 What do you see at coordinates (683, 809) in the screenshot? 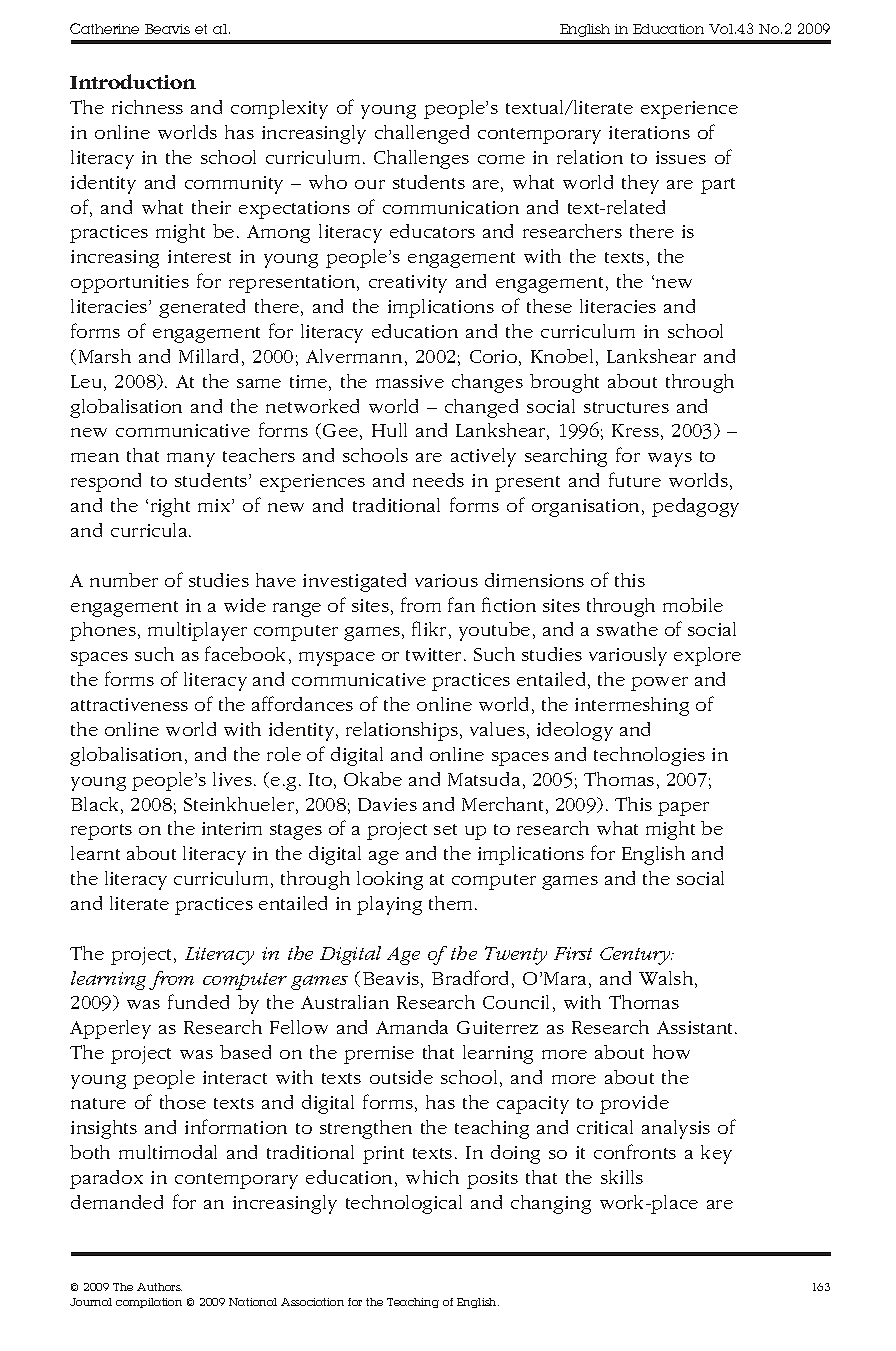
I see `paper` at bounding box center [683, 809].
